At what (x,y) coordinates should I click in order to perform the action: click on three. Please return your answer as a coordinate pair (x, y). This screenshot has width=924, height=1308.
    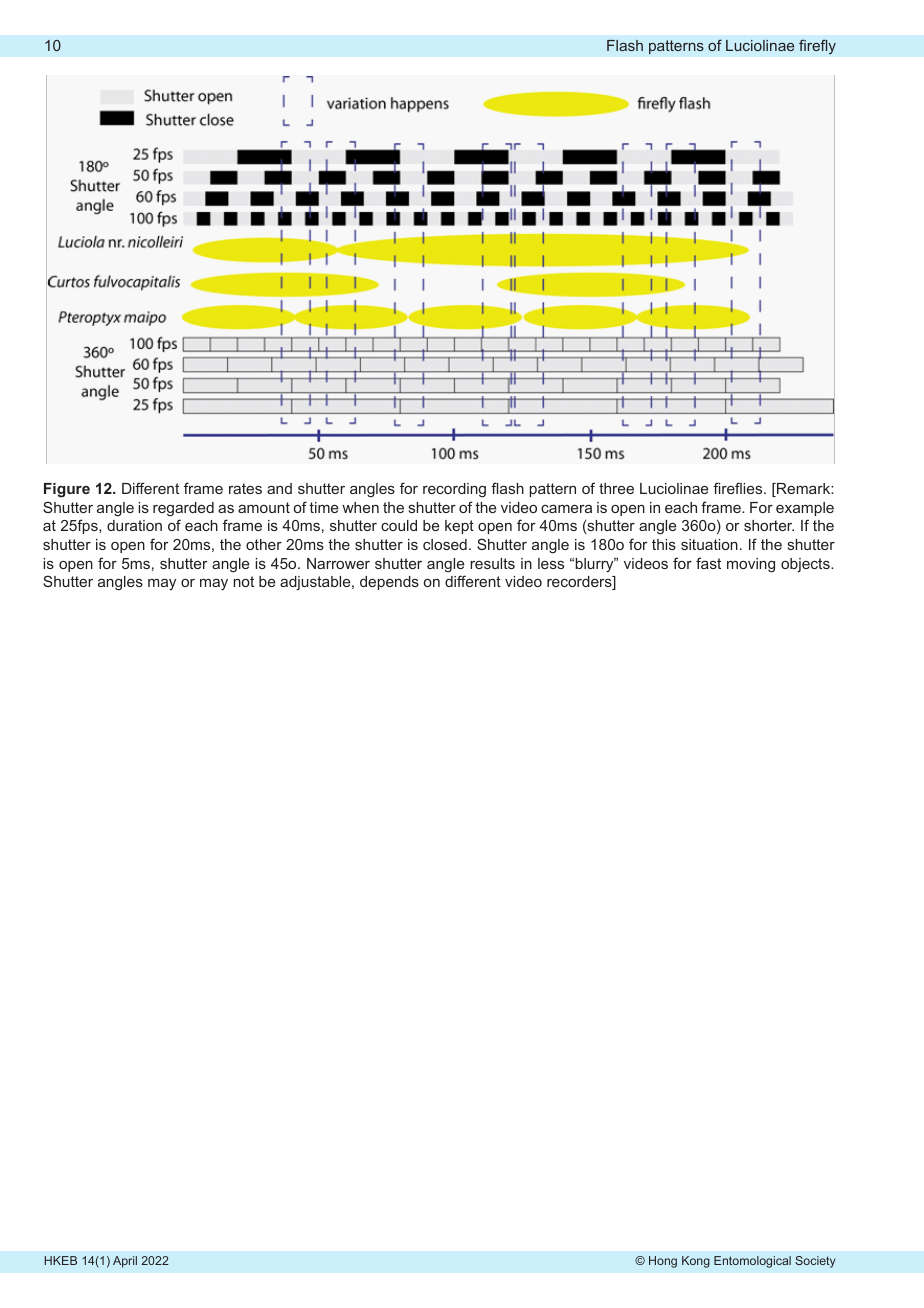
    Looking at the image, I should click on (616, 488).
